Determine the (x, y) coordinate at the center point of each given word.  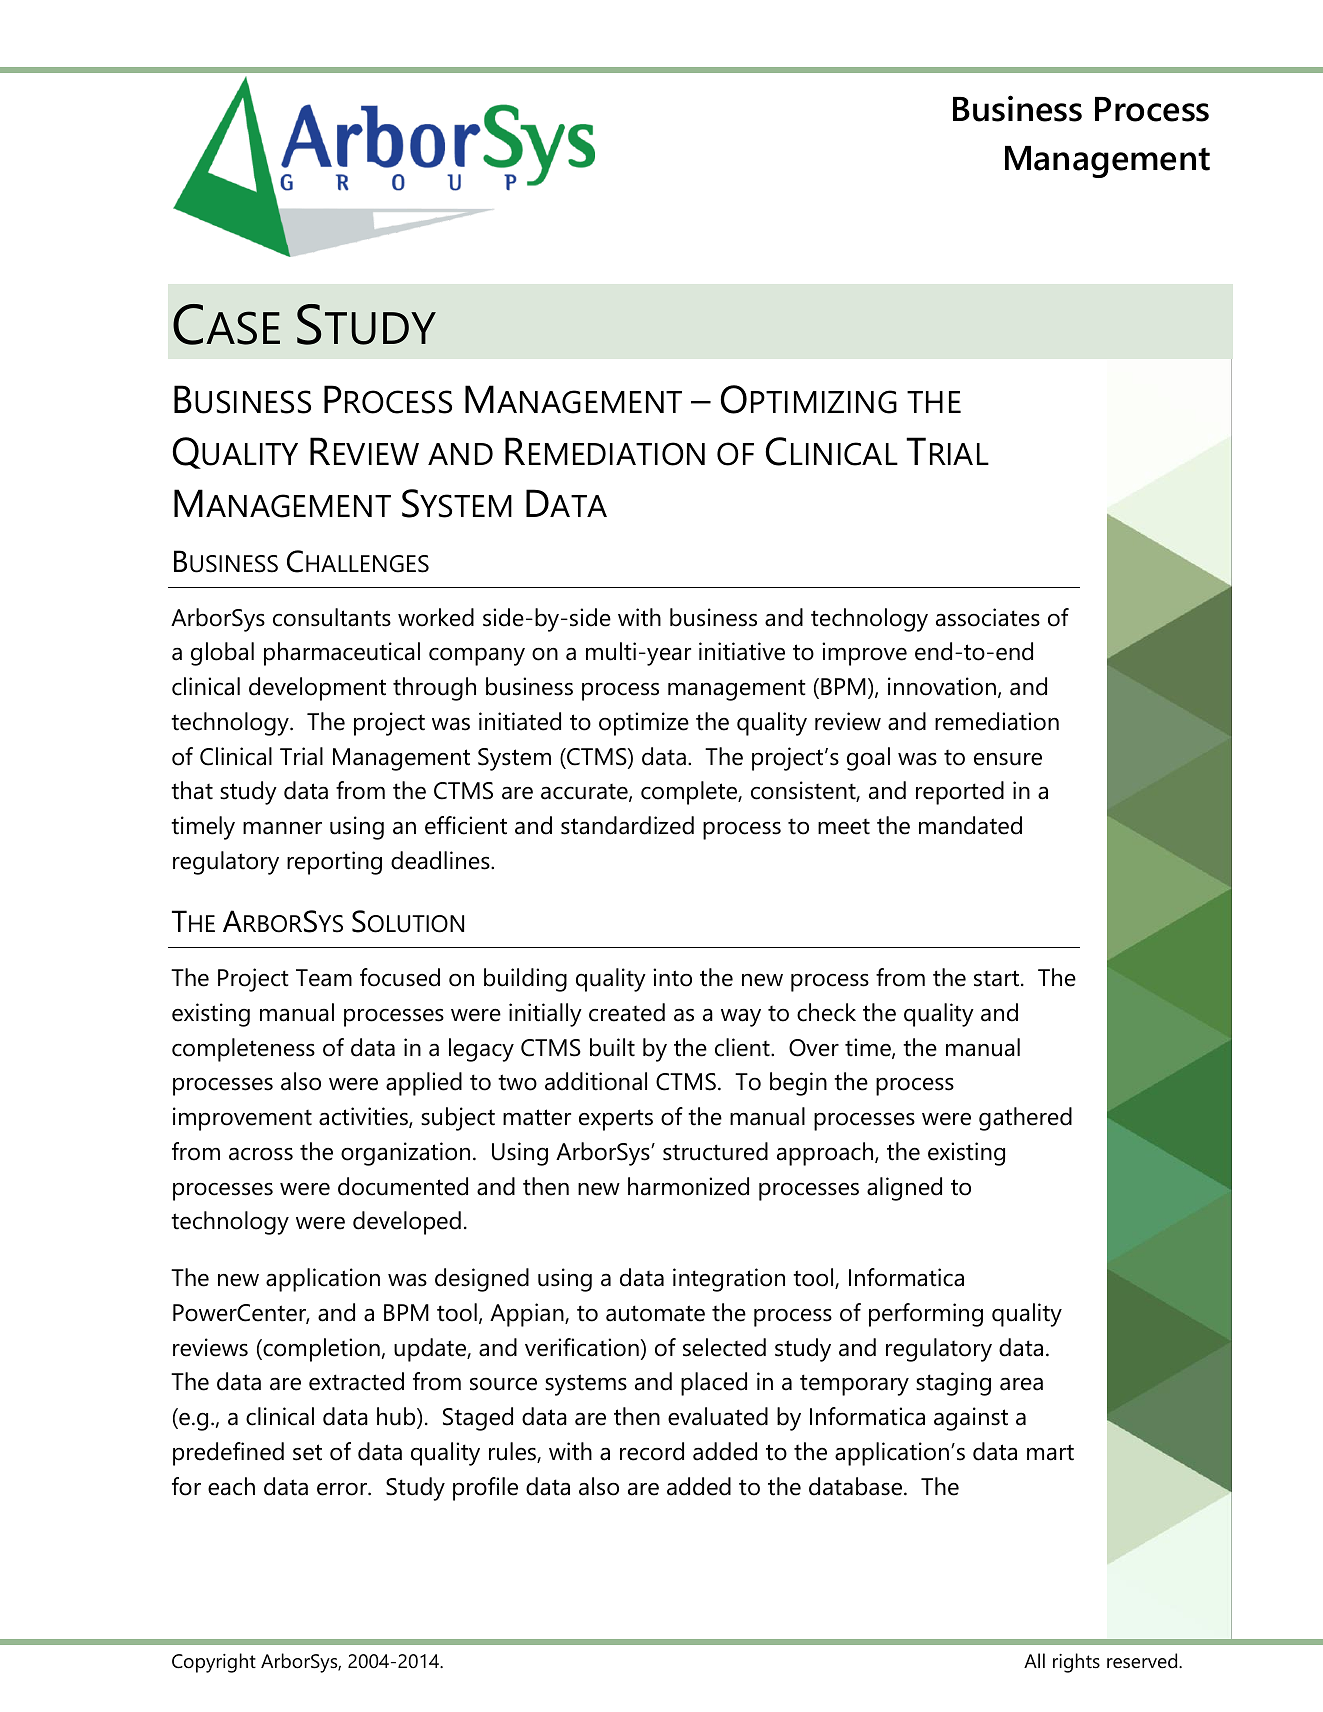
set (307, 1452)
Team (324, 978)
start (998, 978)
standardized (627, 825)
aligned (904, 1189)
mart (1050, 1452)
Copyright (214, 1663)
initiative (742, 651)
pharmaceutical (342, 654)
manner (282, 828)
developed (407, 1223)
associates (988, 617)
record (652, 1451)
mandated (970, 825)
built (612, 1047)
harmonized (688, 1186)
